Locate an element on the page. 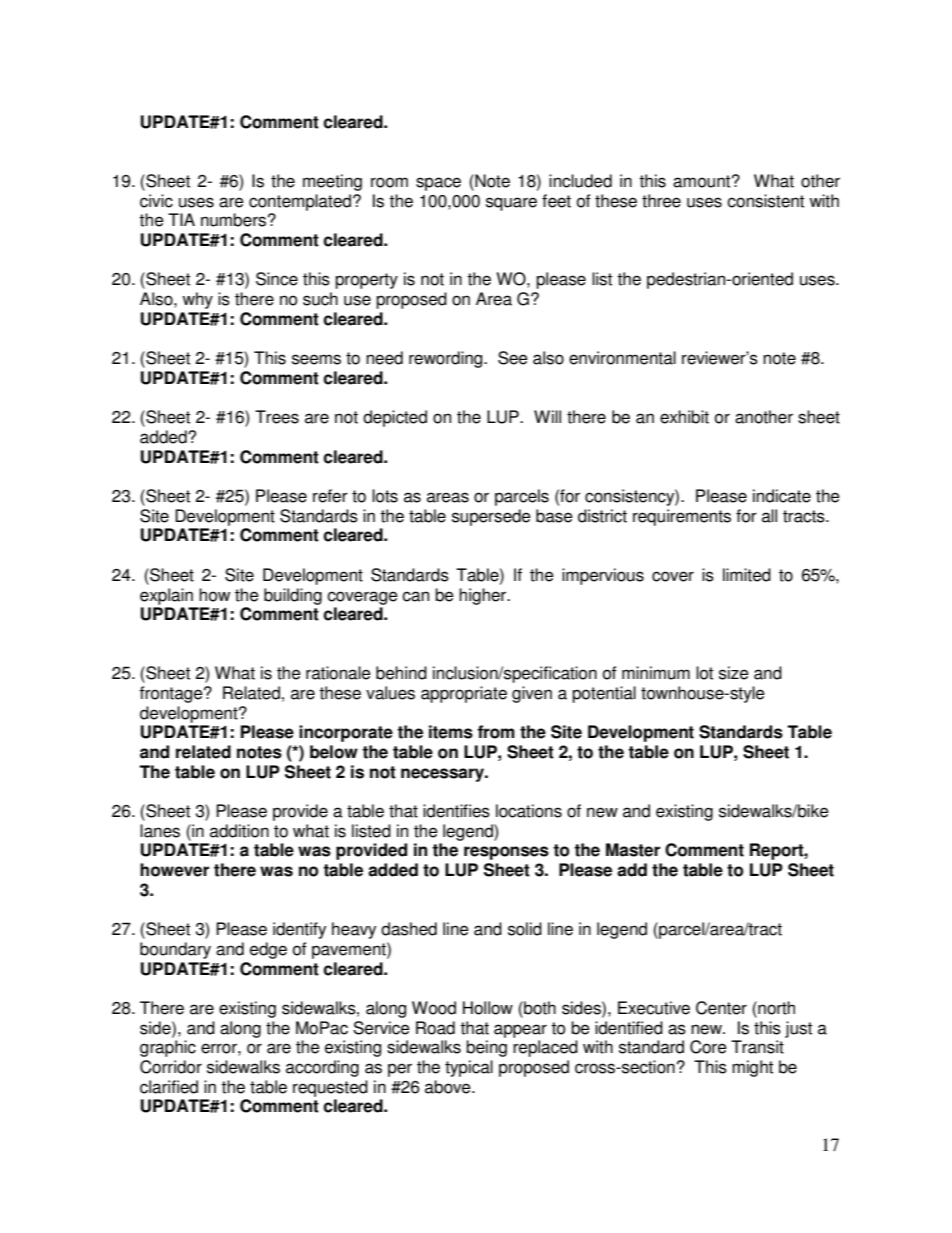  responses is located at coordinates (506, 853).
